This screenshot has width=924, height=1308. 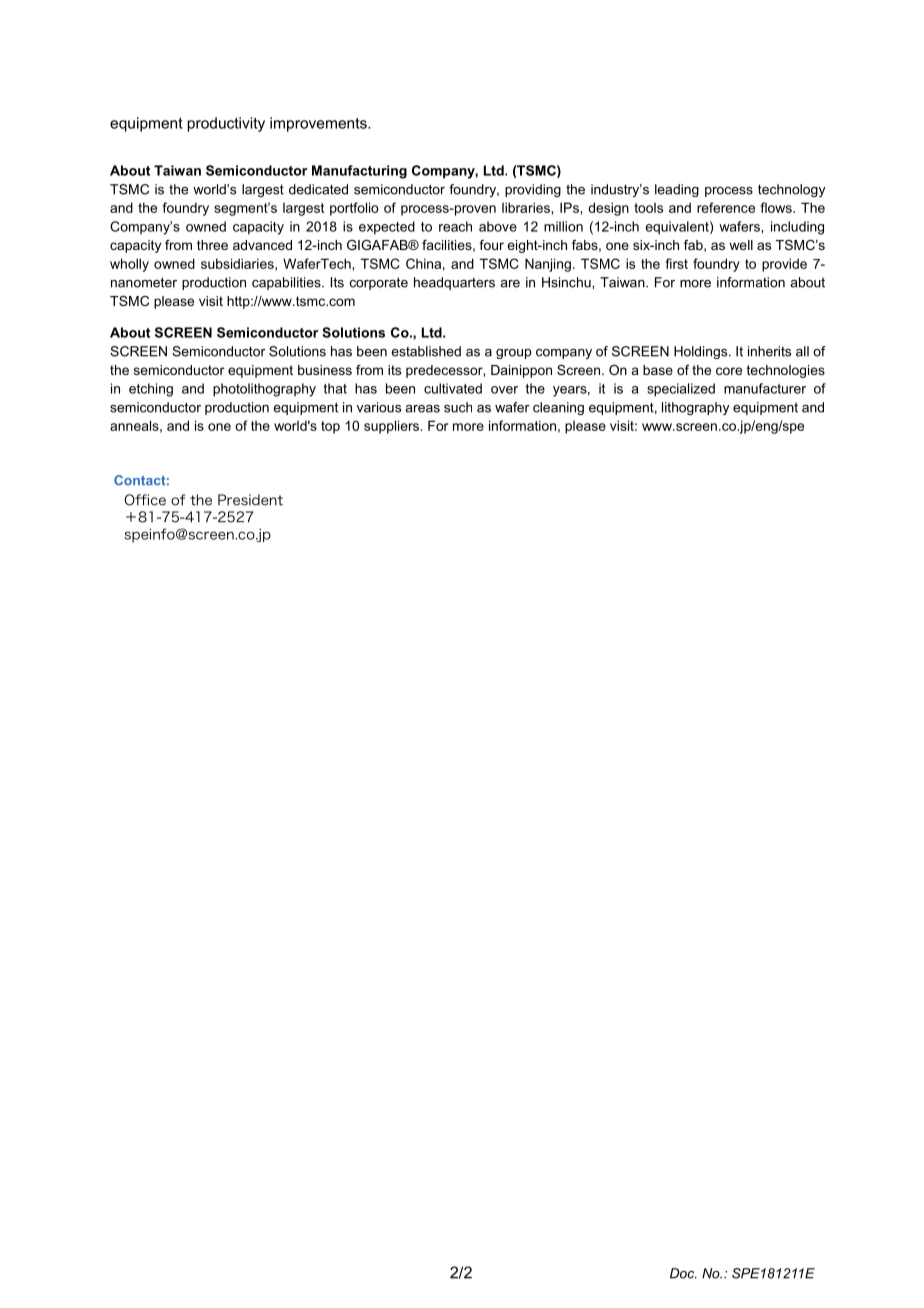 What do you see at coordinates (250, 500) in the screenshot?
I see `President` at bounding box center [250, 500].
